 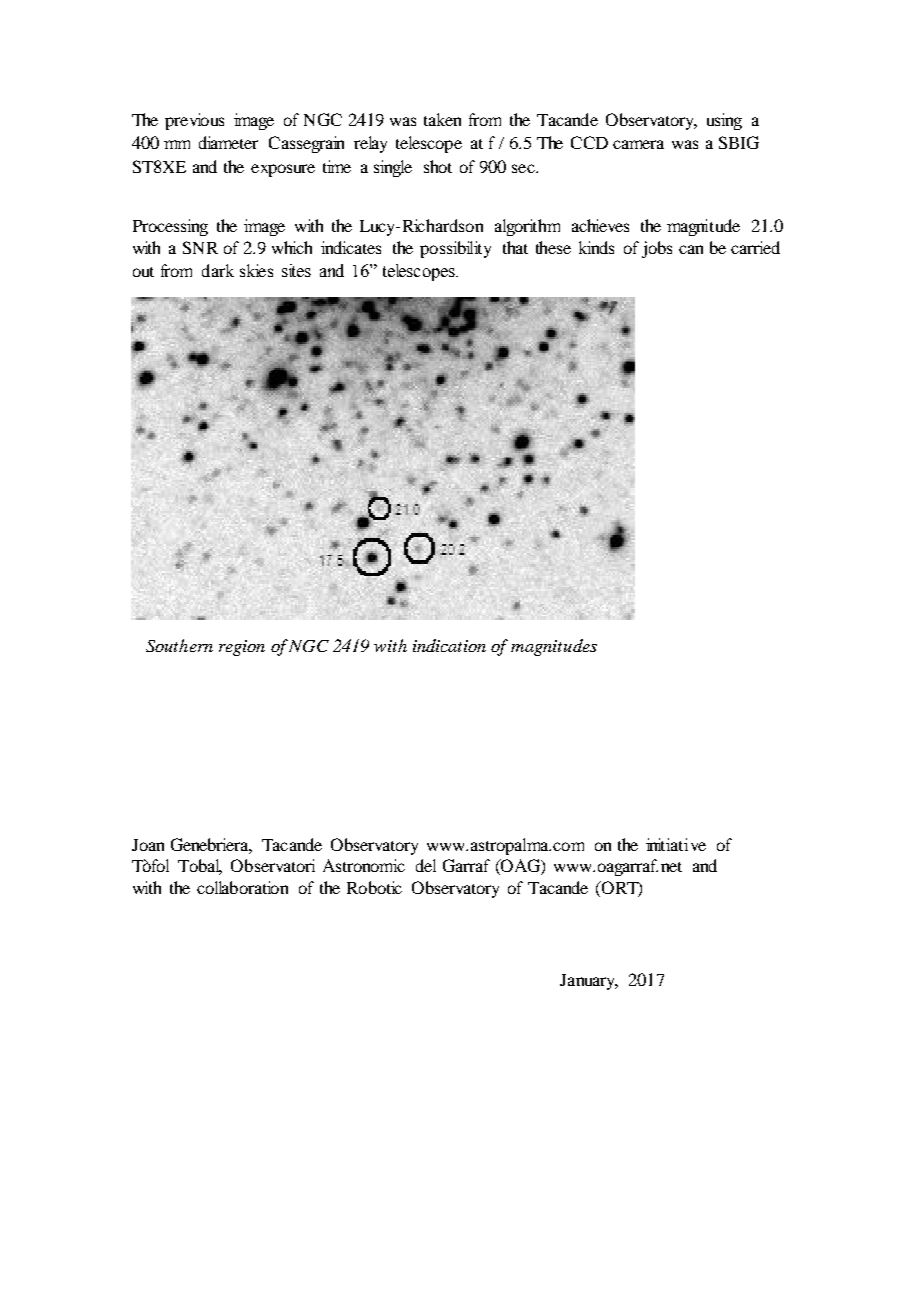 What do you see at coordinates (228, 142) in the screenshot?
I see `diameter` at bounding box center [228, 142].
